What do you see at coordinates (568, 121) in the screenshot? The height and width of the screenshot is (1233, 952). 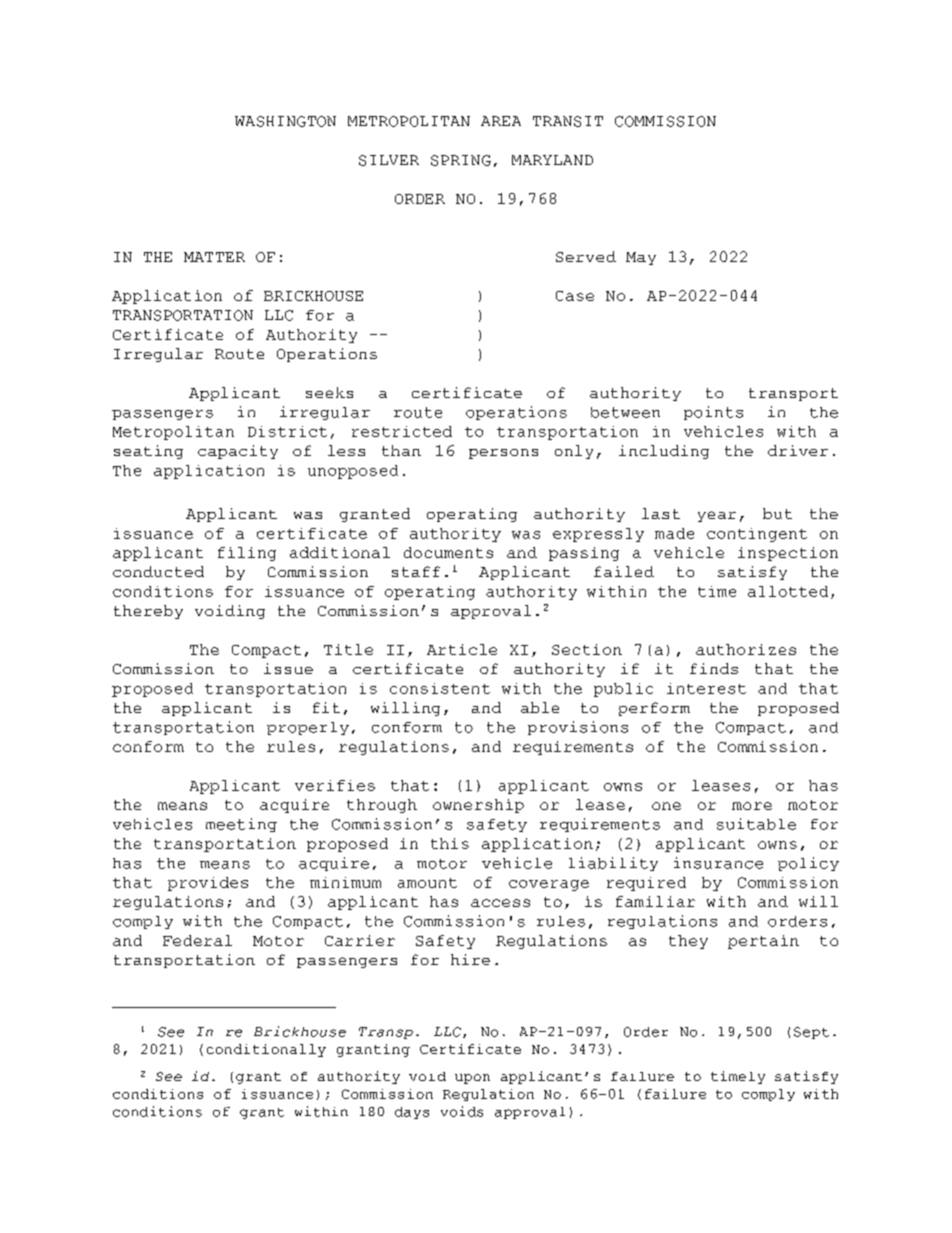 I see `TRANSIT` at bounding box center [568, 121].
